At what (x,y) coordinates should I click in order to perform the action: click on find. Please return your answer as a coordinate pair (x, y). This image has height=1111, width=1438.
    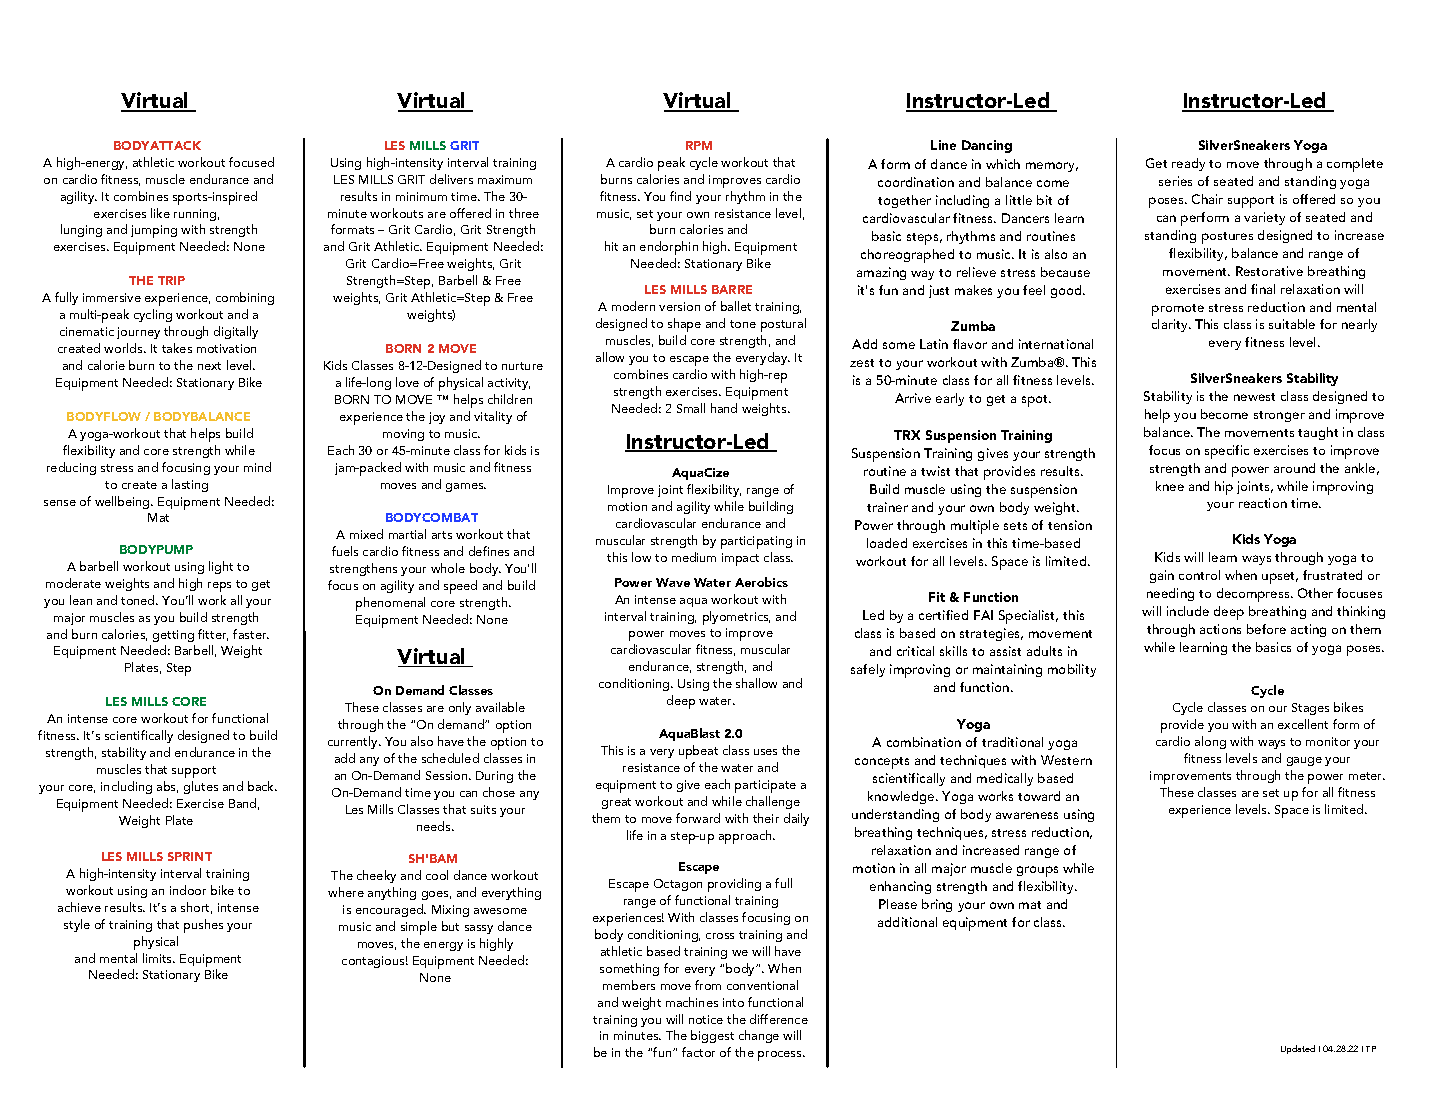
    Looking at the image, I should click on (680, 196).
